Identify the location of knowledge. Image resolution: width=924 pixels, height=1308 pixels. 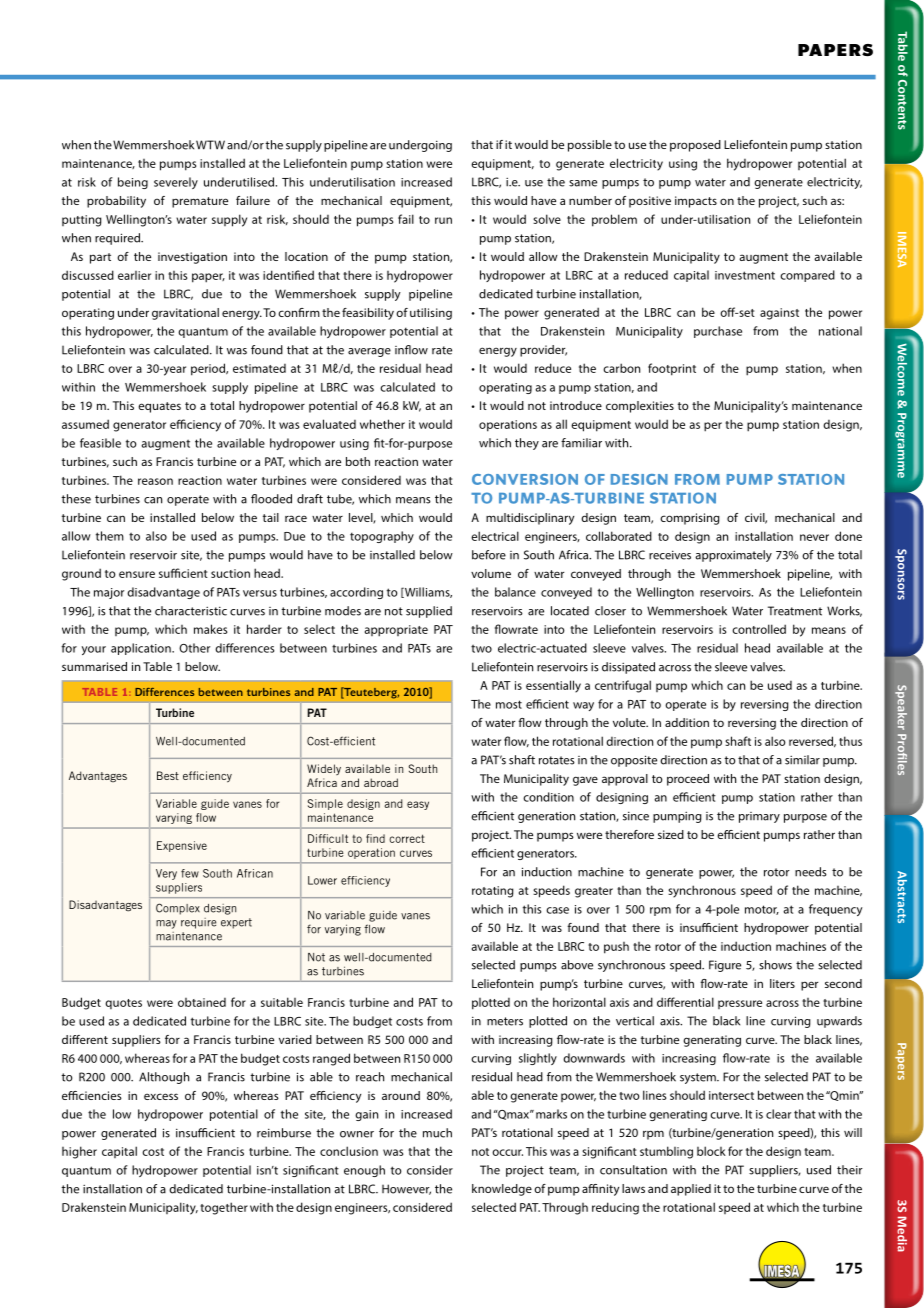
(502, 1190).
